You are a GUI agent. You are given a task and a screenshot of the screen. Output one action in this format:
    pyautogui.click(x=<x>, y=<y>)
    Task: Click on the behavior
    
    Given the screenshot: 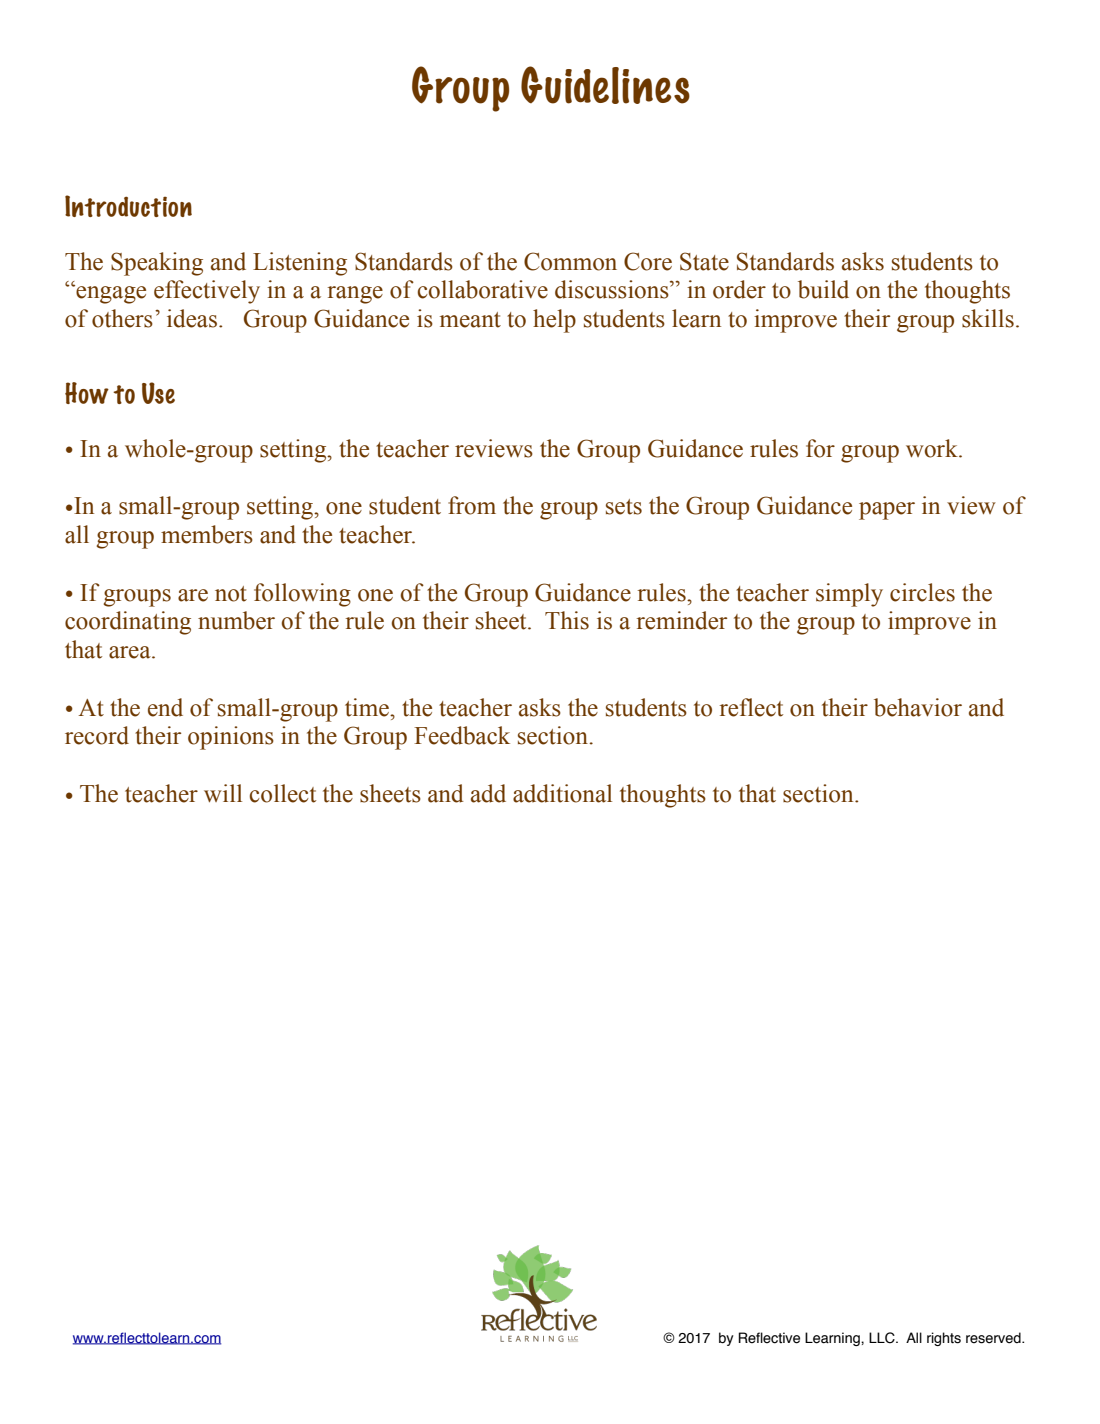 What is the action you would take?
    pyautogui.click(x=918, y=707)
